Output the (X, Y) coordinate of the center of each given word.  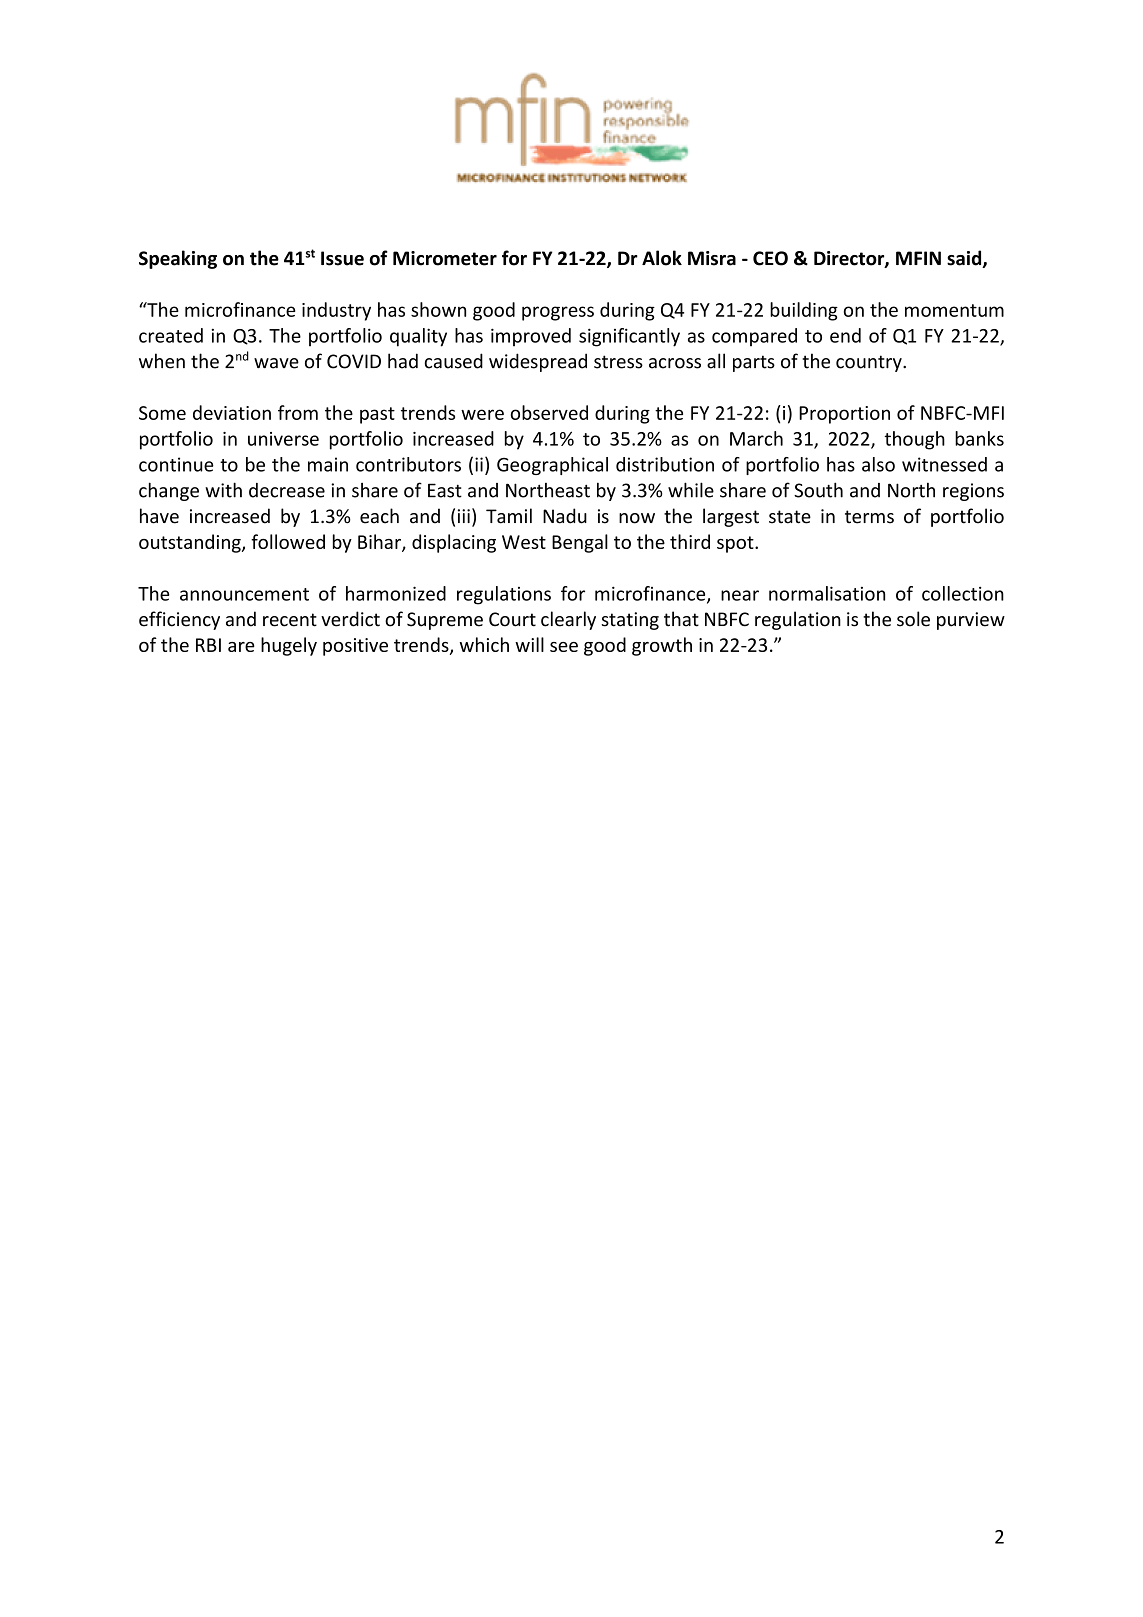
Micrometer (445, 258)
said (965, 259)
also (878, 464)
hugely (289, 646)
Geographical (552, 466)
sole (913, 619)
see (564, 647)
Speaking (178, 259)
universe (283, 439)
